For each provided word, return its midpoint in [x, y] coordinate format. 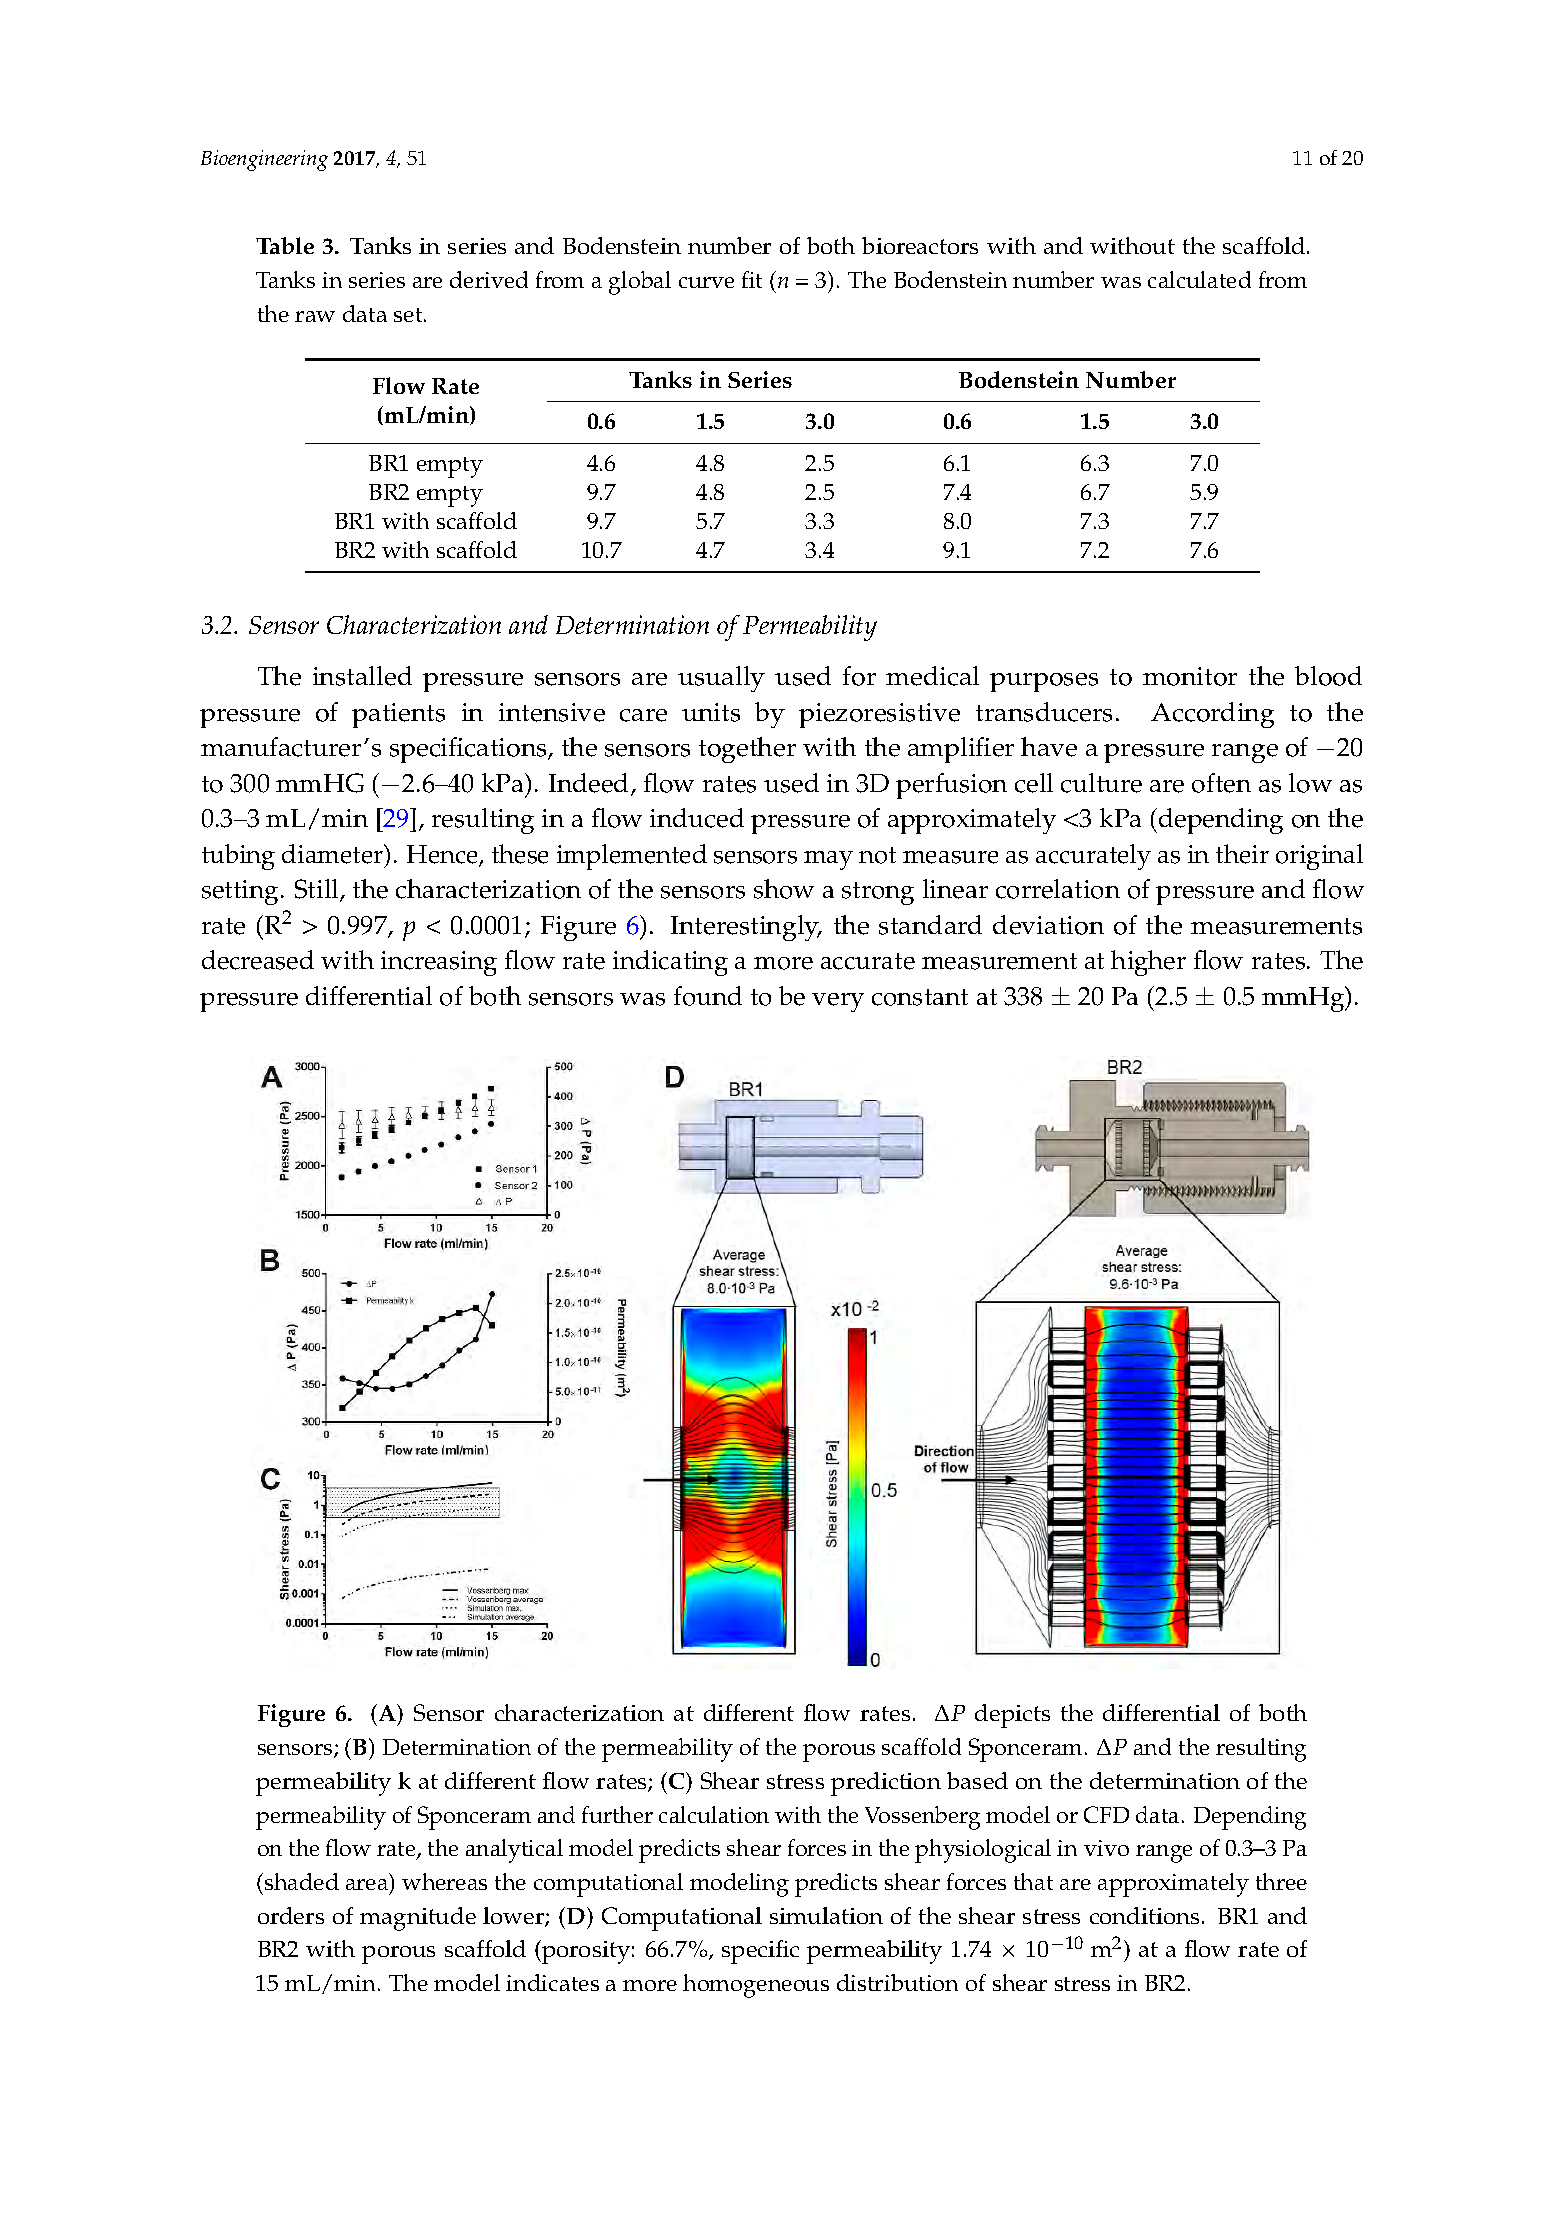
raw [315, 316]
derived [489, 279]
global [640, 283]
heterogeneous [531, 502]
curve [706, 282]
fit [752, 279]
